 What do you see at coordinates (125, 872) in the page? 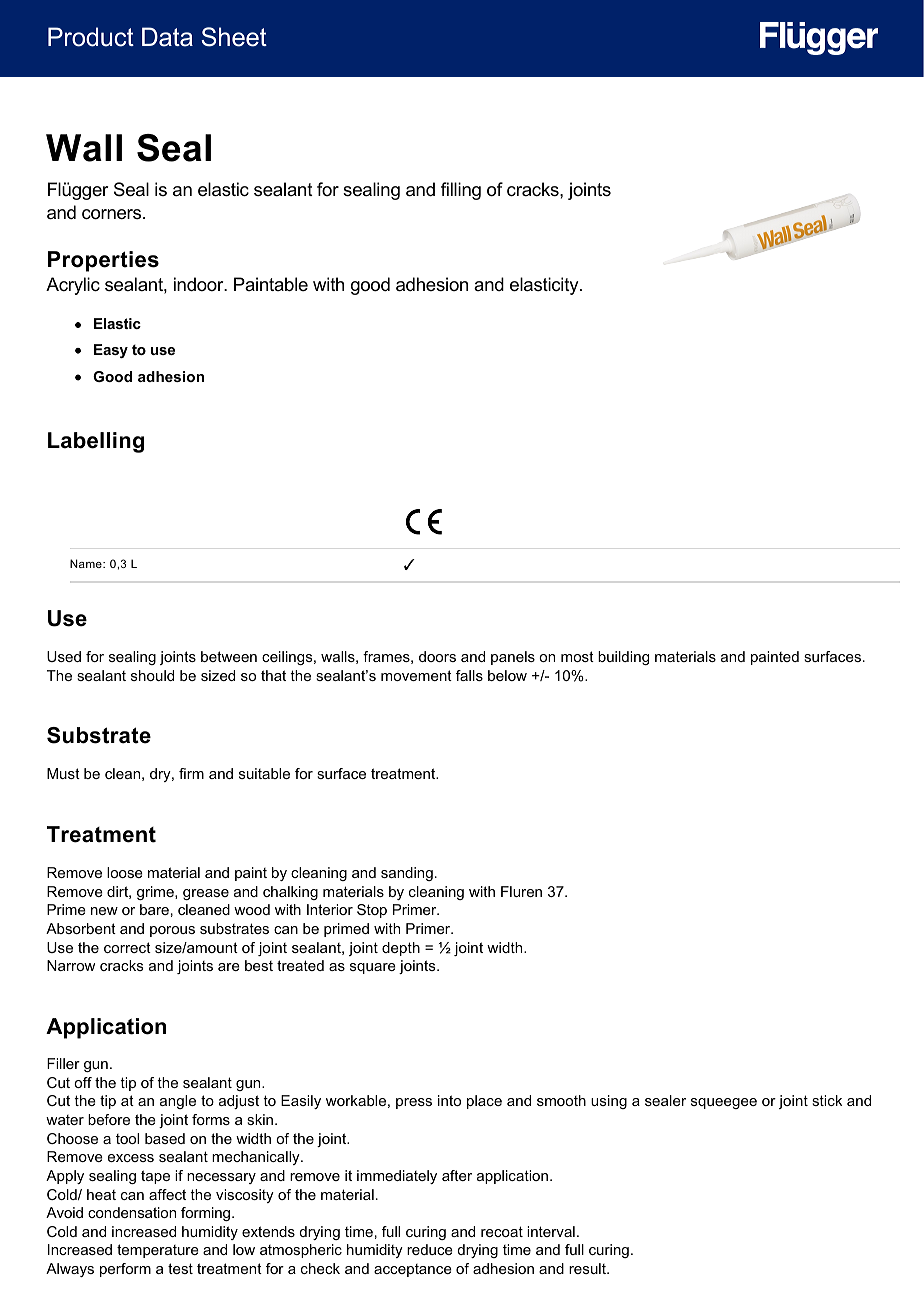
I see `loose` at bounding box center [125, 872].
